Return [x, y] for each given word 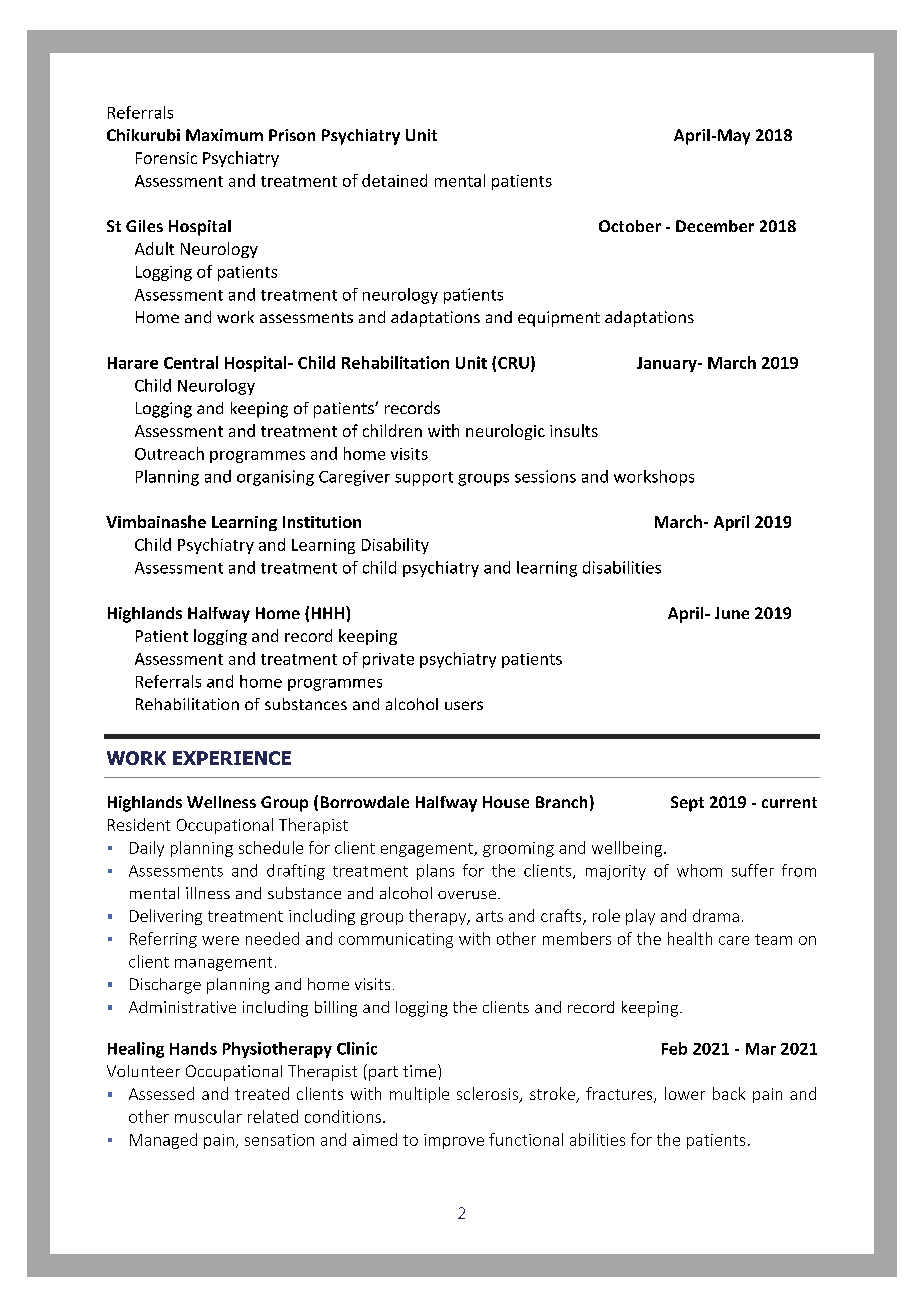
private [388, 660]
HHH [329, 612]
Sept [687, 804]
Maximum [224, 135]
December [715, 226]
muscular [208, 1116]
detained [394, 180]
